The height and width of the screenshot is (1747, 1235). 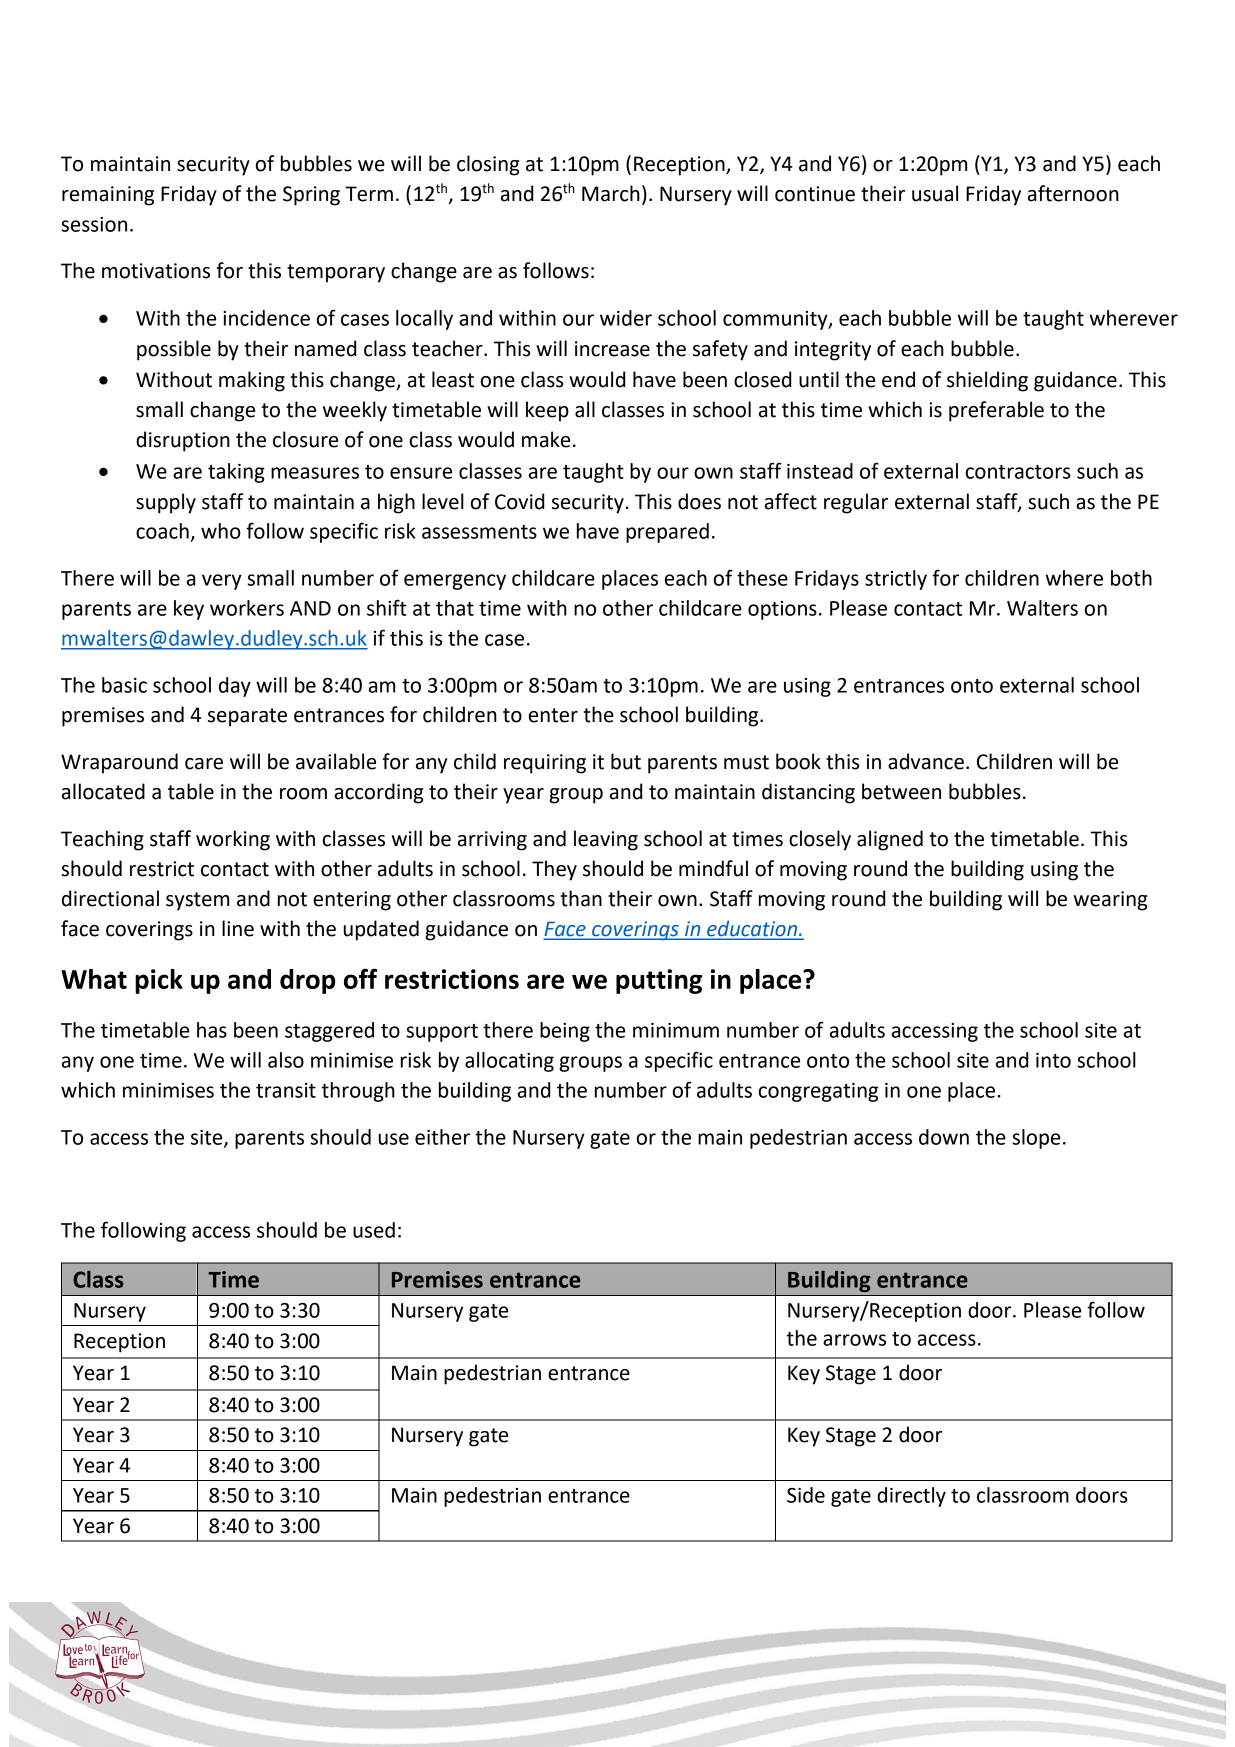 What do you see at coordinates (1036, 1139) in the screenshot?
I see `slope` at bounding box center [1036, 1139].
